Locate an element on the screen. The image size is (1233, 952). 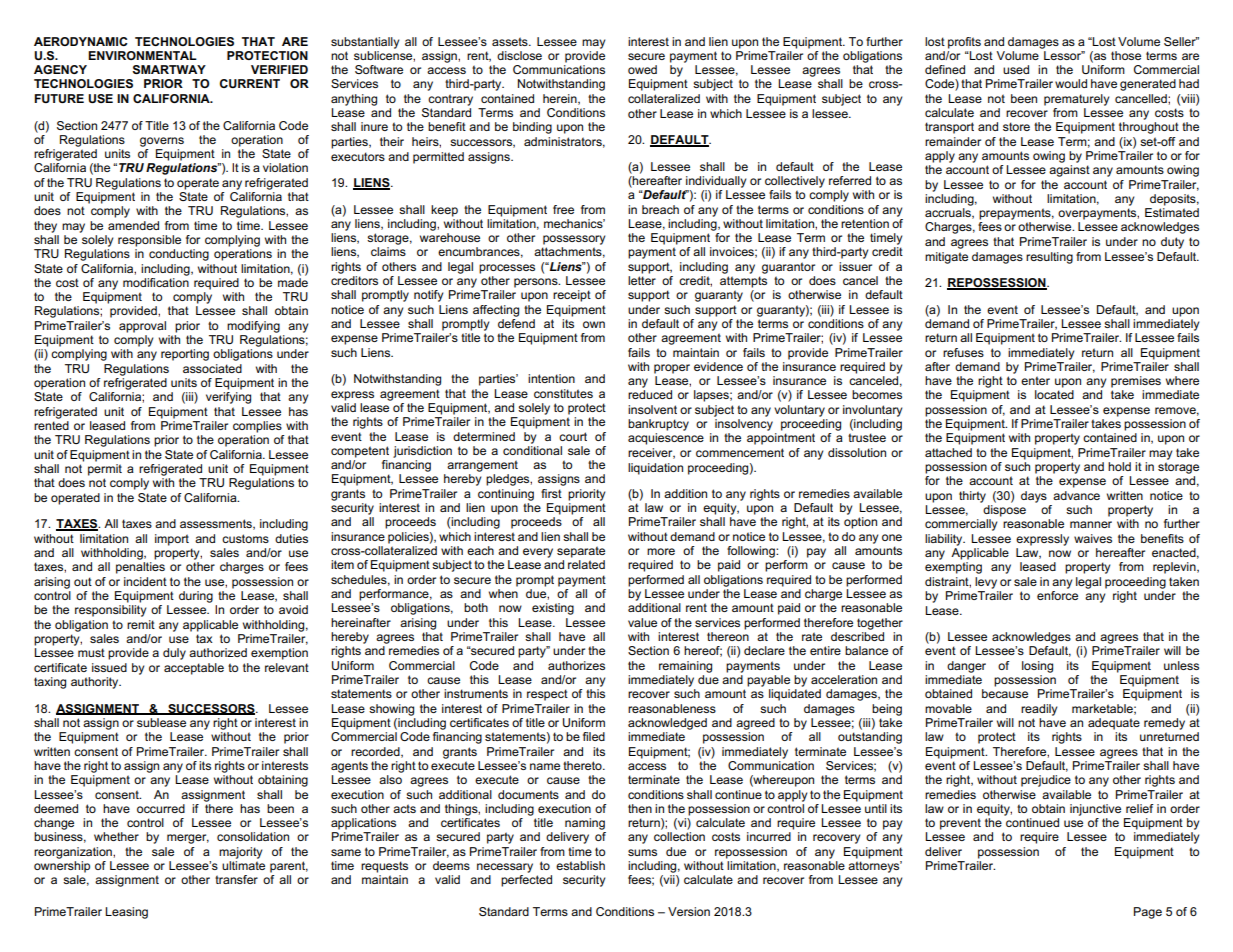
resulting is located at coordinates (1049, 258).
